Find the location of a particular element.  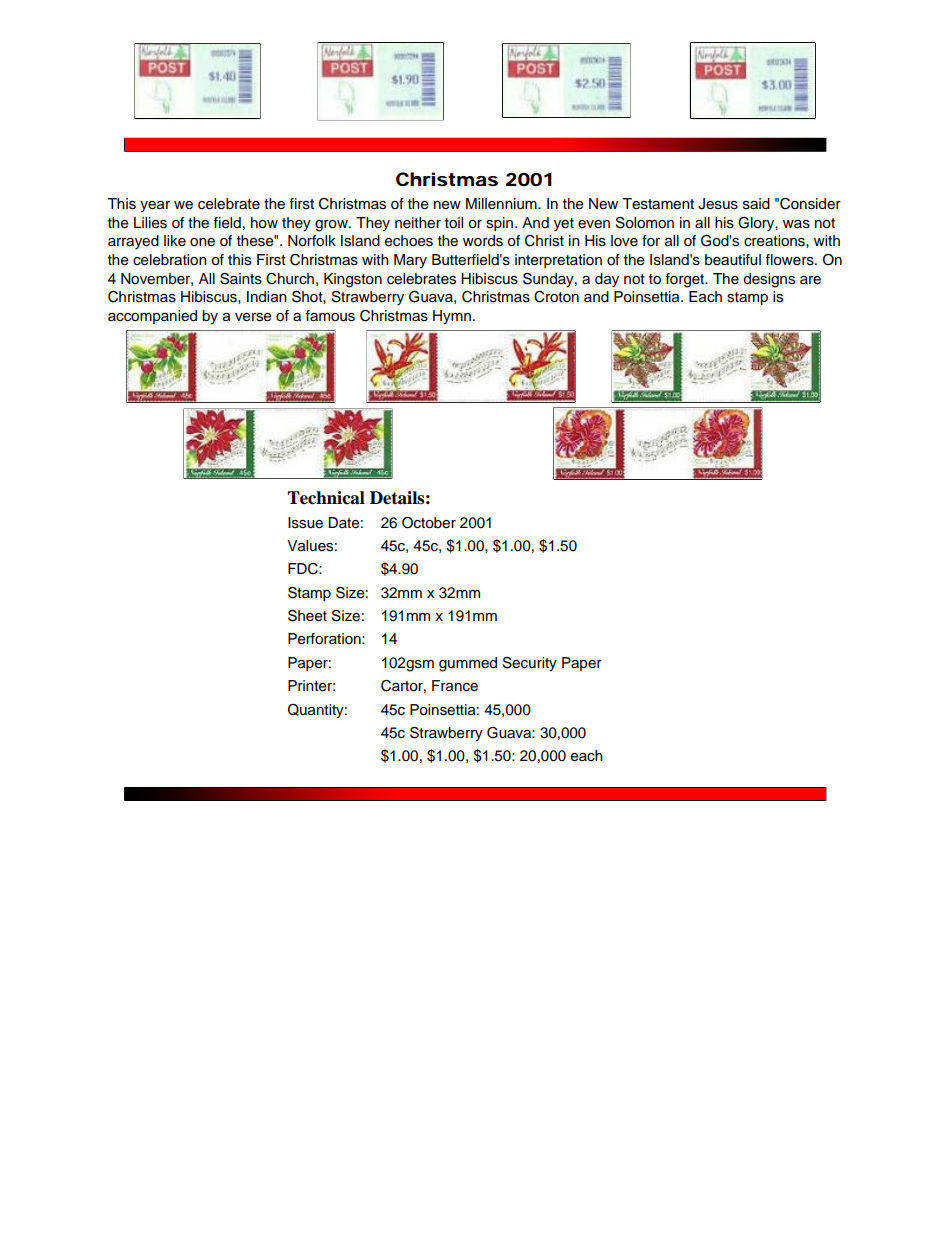

October is located at coordinates (429, 523).
